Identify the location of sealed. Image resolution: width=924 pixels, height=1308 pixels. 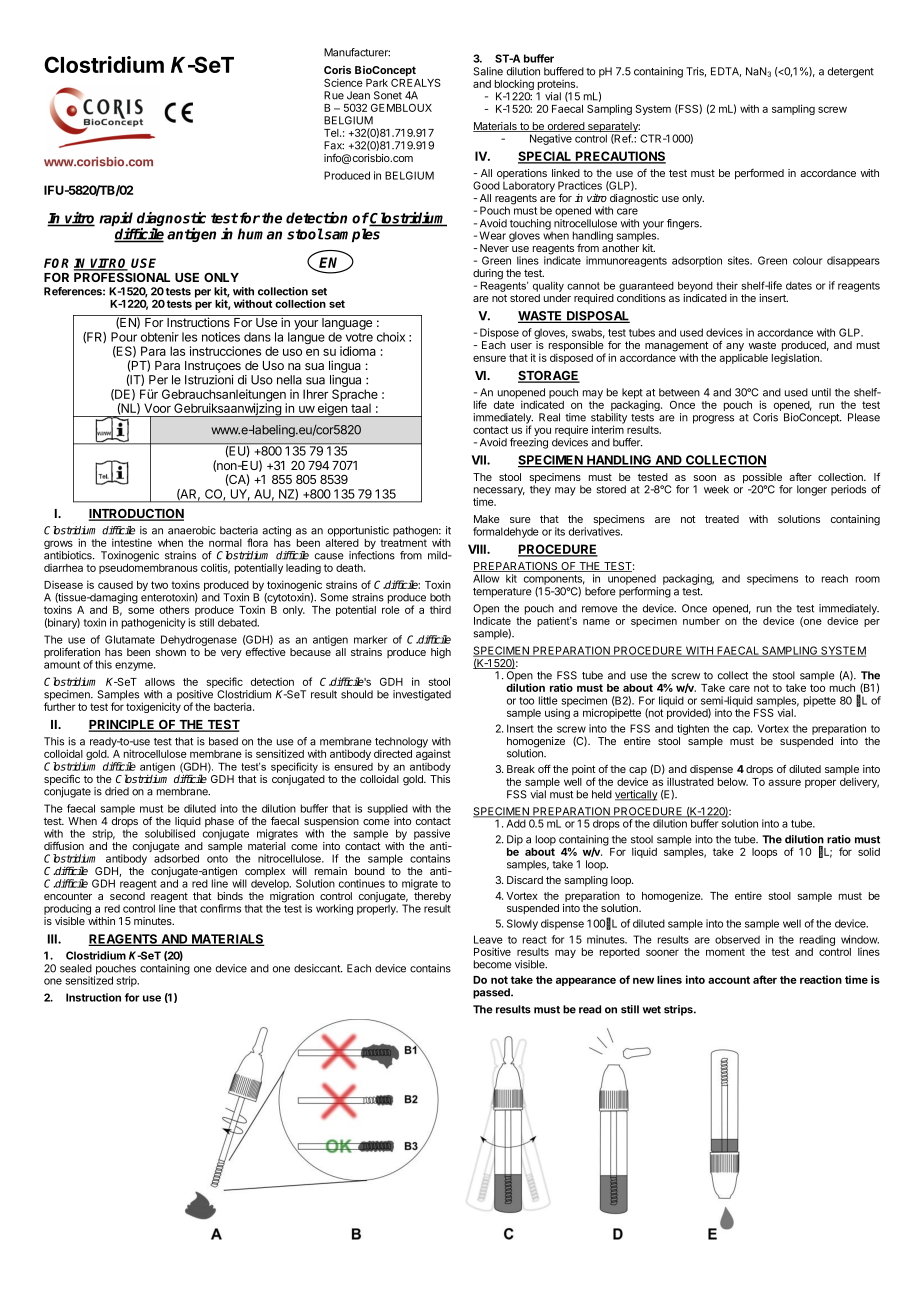
(76, 968).
